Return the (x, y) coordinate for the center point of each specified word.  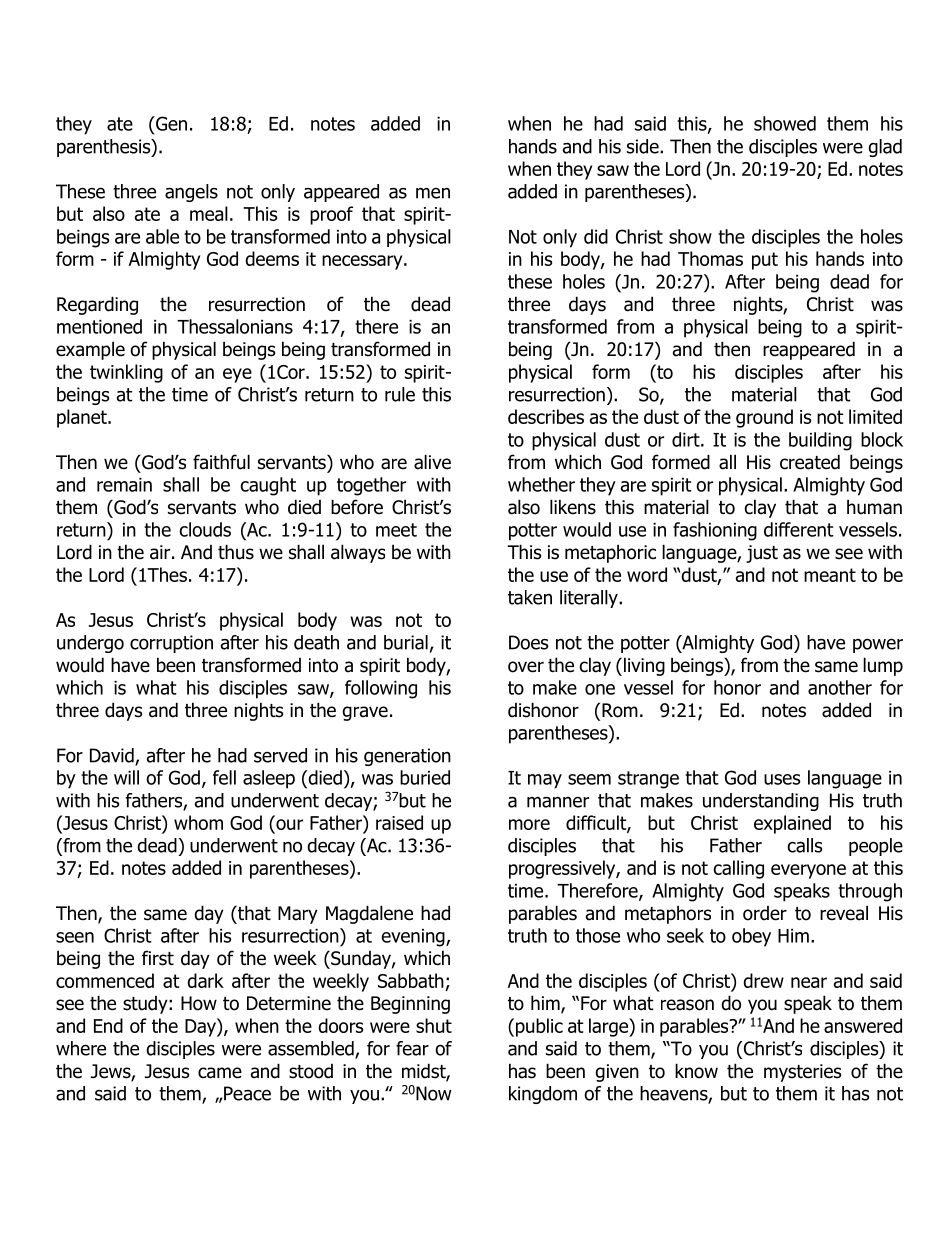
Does (529, 642)
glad (885, 148)
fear (412, 1048)
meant (830, 575)
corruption (171, 644)
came (220, 1073)
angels (191, 193)
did (596, 236)
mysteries (802, 1073)
